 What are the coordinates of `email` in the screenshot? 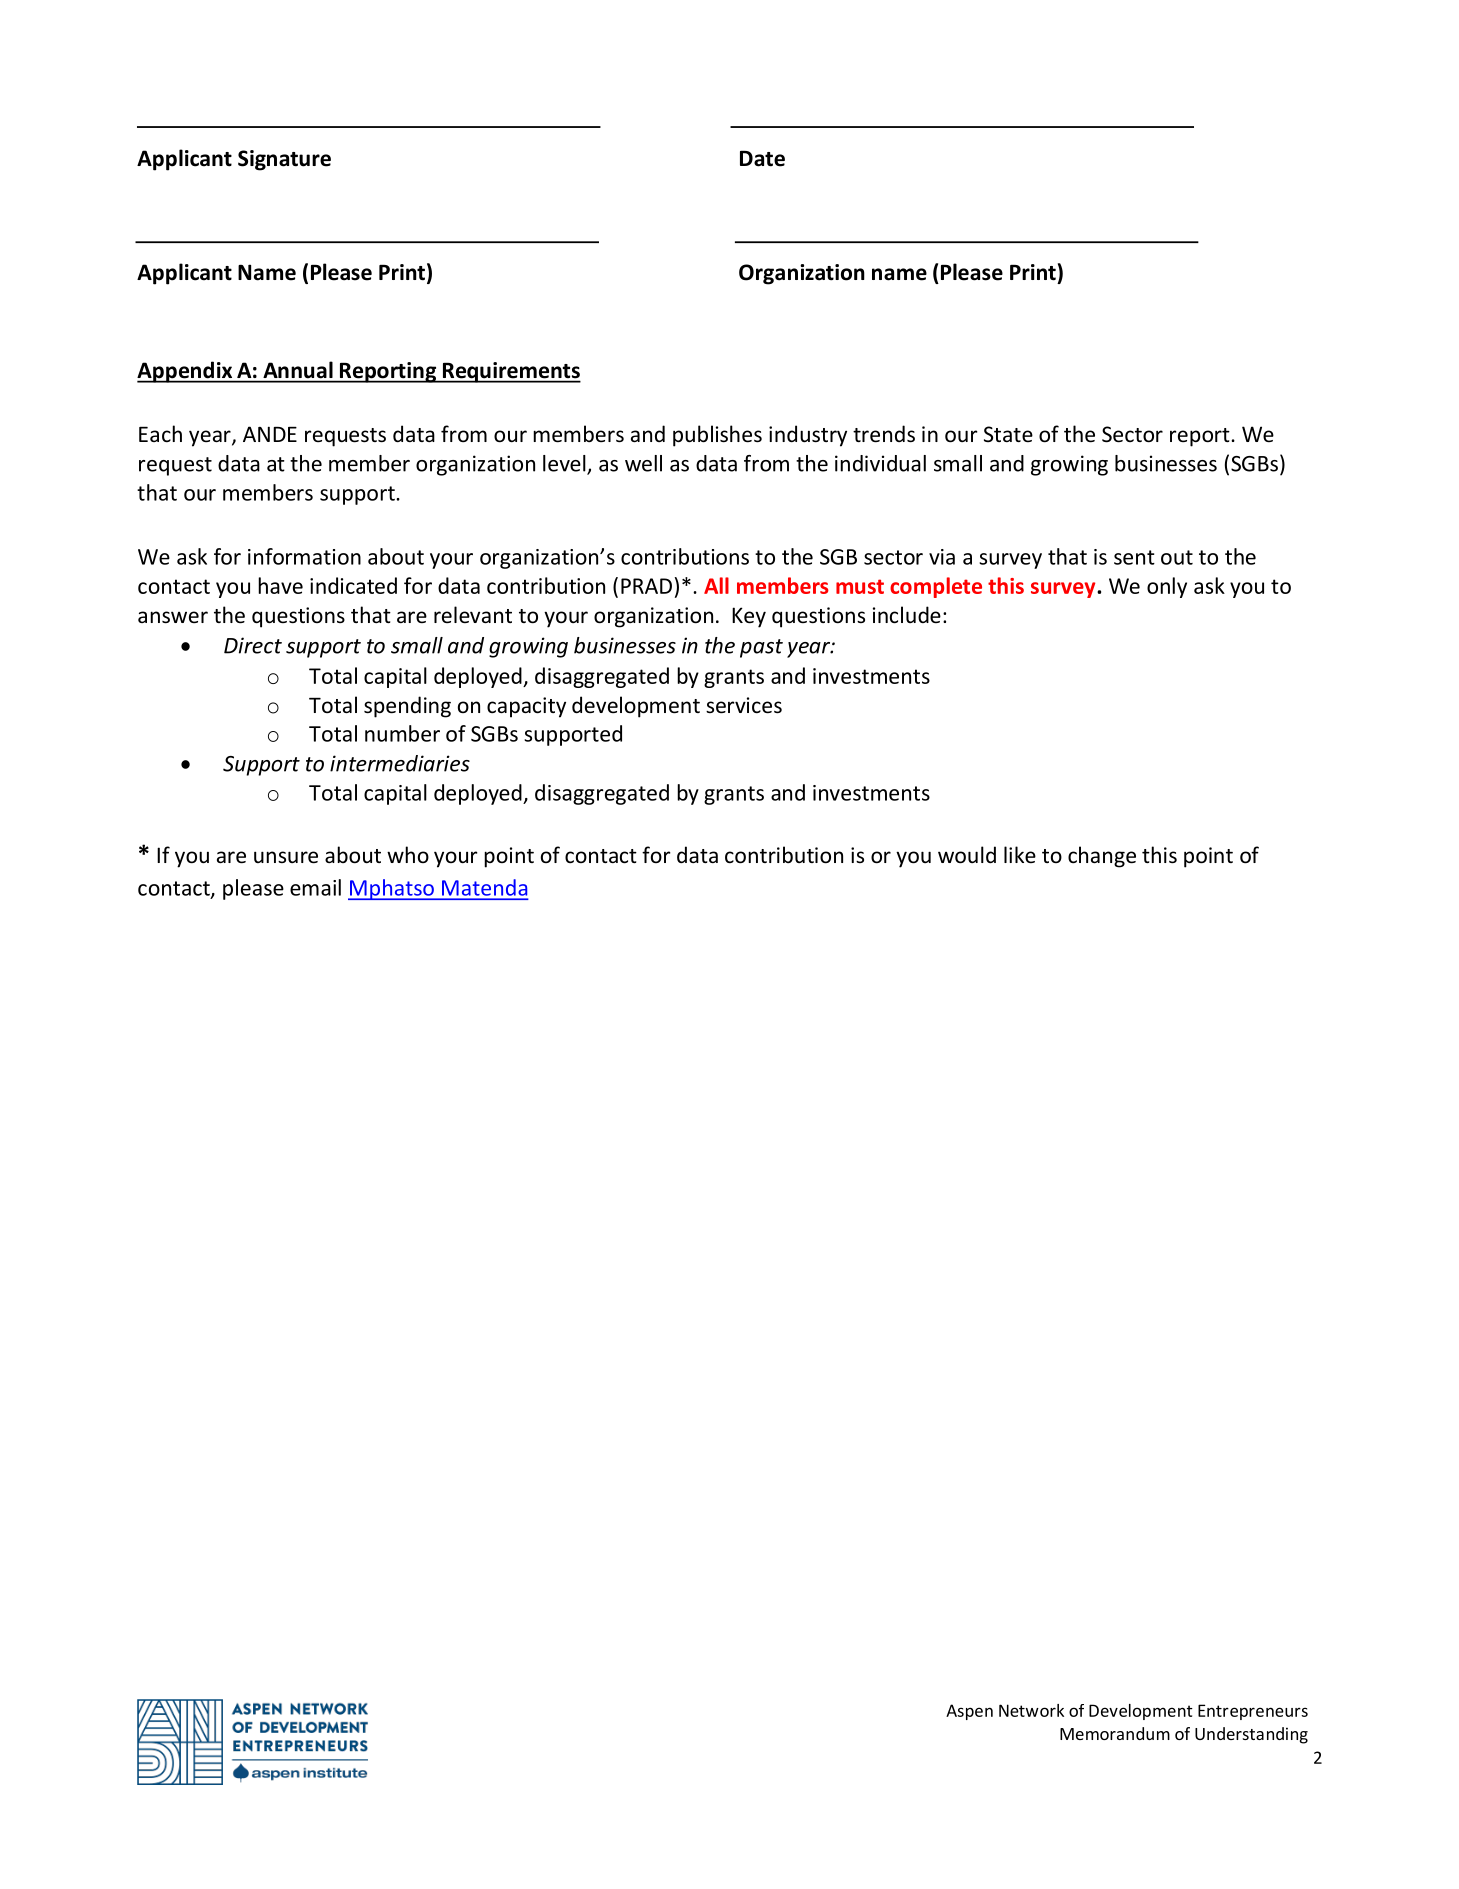 It's located at (315, 887).
